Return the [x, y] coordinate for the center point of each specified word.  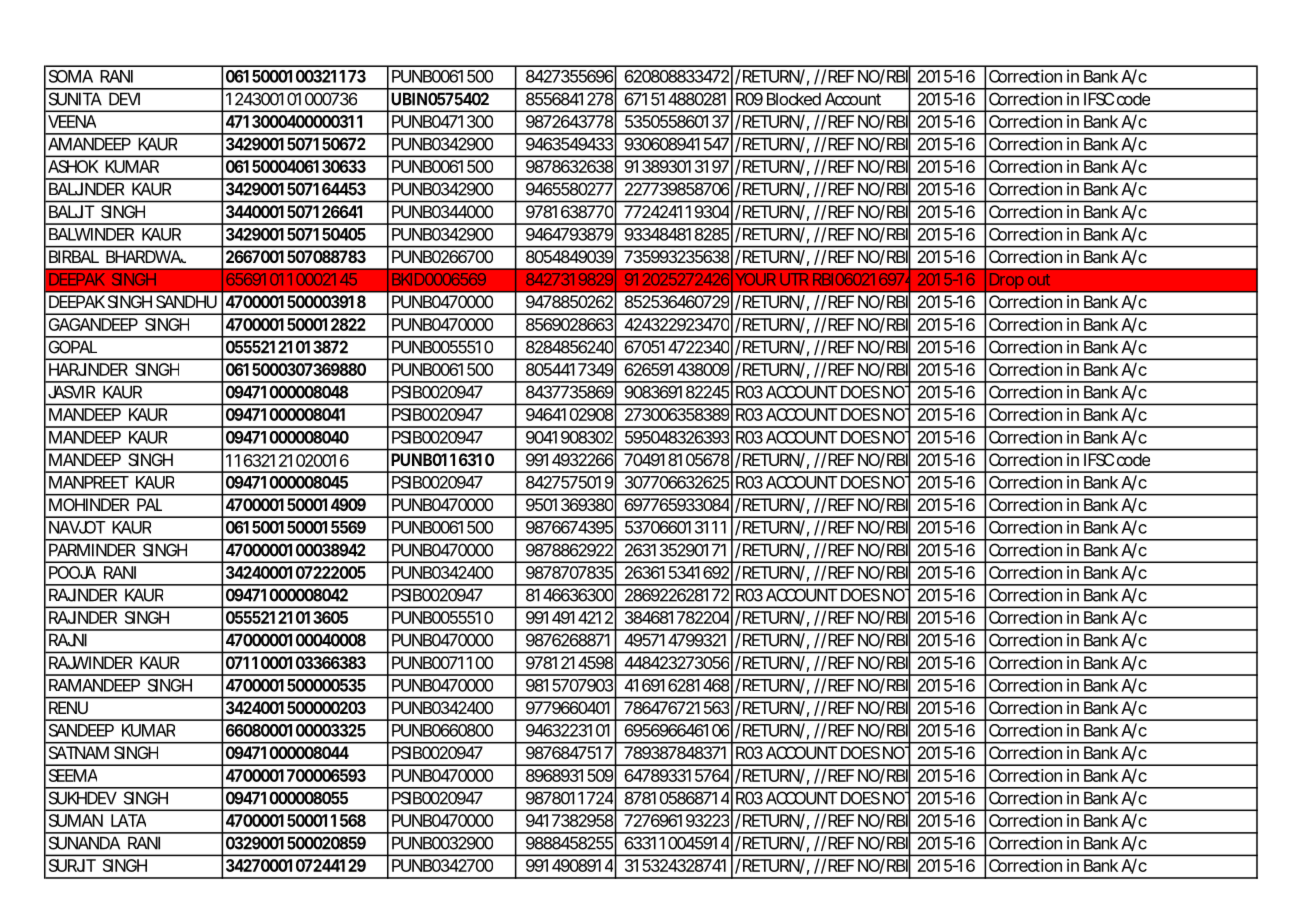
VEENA [72, 121]
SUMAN [76, 820]
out [1039, 280]
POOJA [72, 572]
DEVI [124, 99]
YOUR [755, 279]
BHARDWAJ [146, 256]
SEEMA [73, 775]
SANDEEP [81, 730]
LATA [128, 820]
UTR [794, 279]
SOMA [71, 76]
